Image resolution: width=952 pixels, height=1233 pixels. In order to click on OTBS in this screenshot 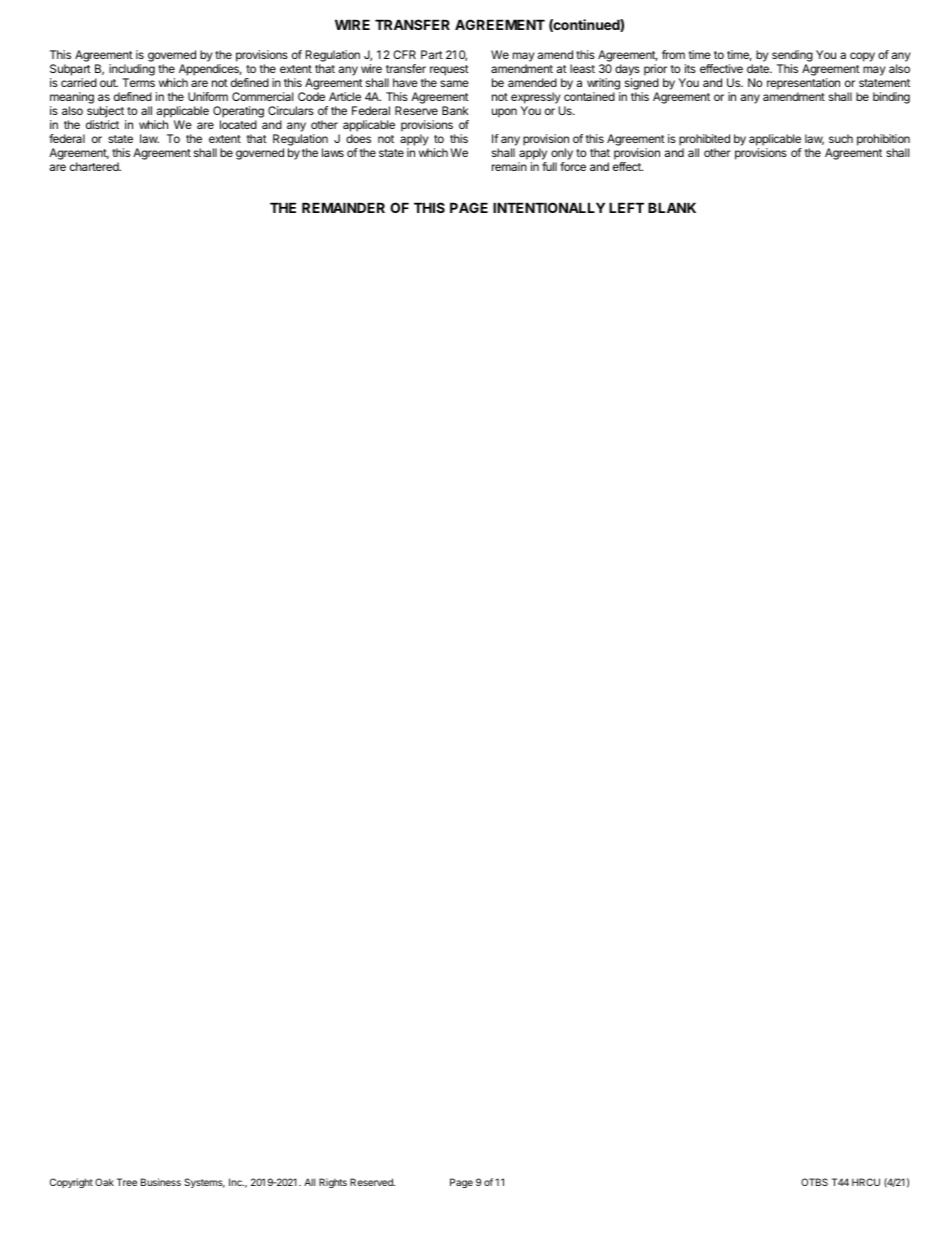, I will do `click(814, 1182)`.
